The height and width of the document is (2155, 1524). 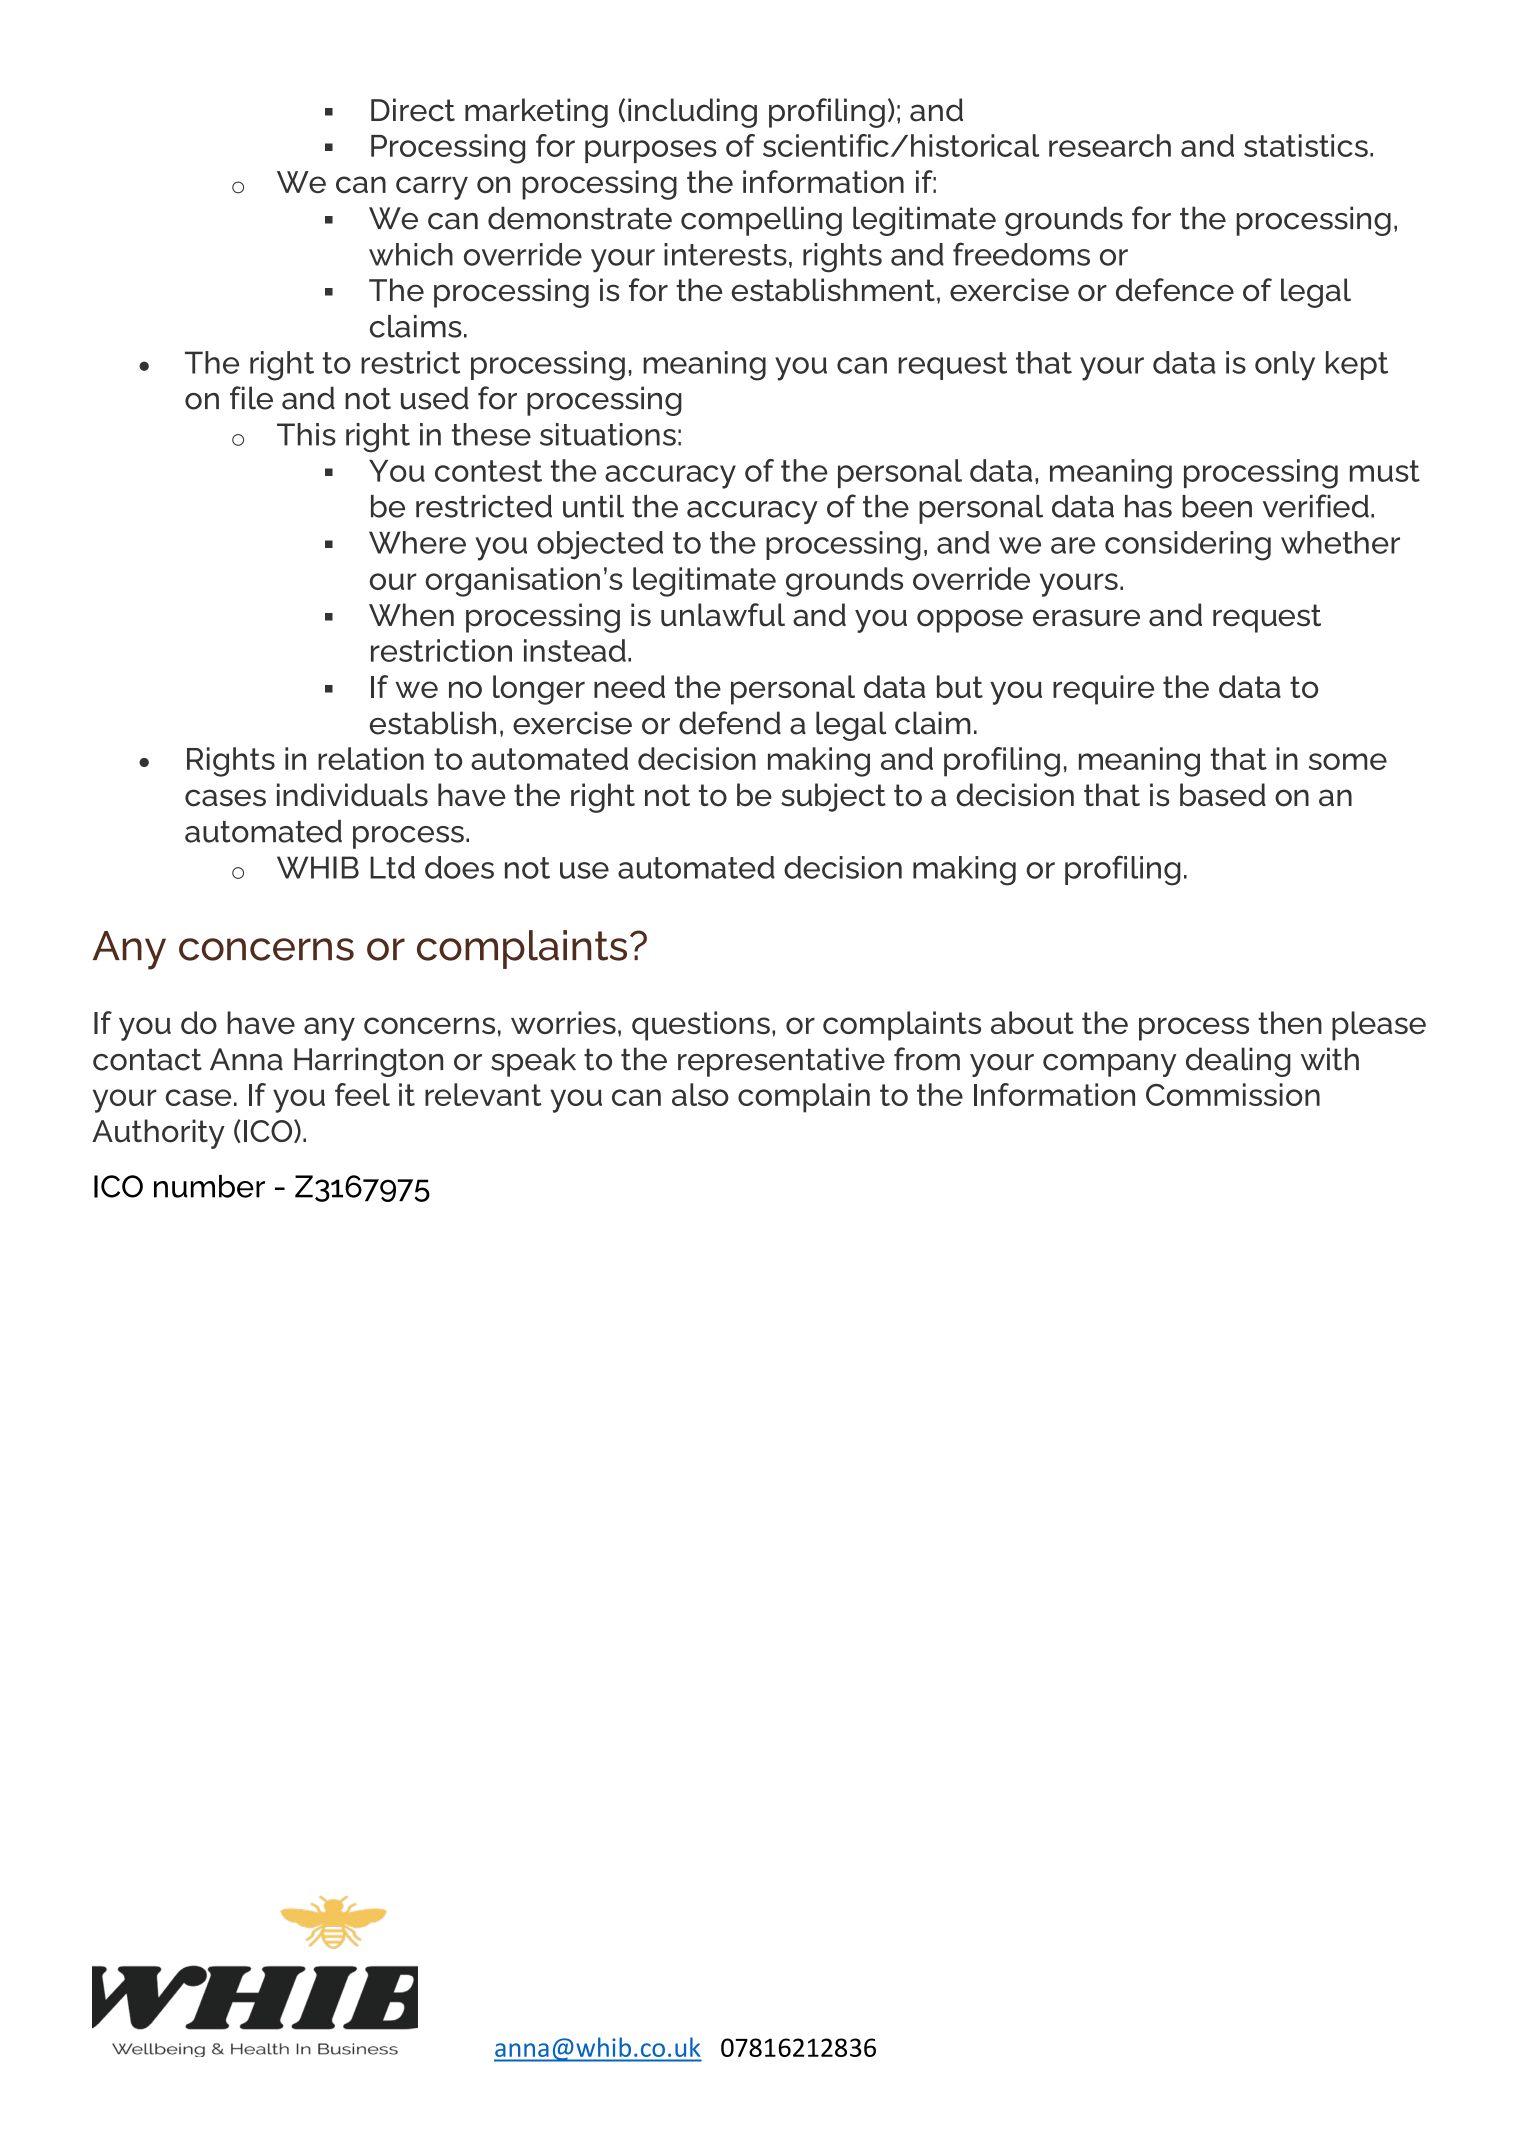 What do you see at coordinates (700, 1094) in the document?
I see `also` at bounding box center [700, 1094].
